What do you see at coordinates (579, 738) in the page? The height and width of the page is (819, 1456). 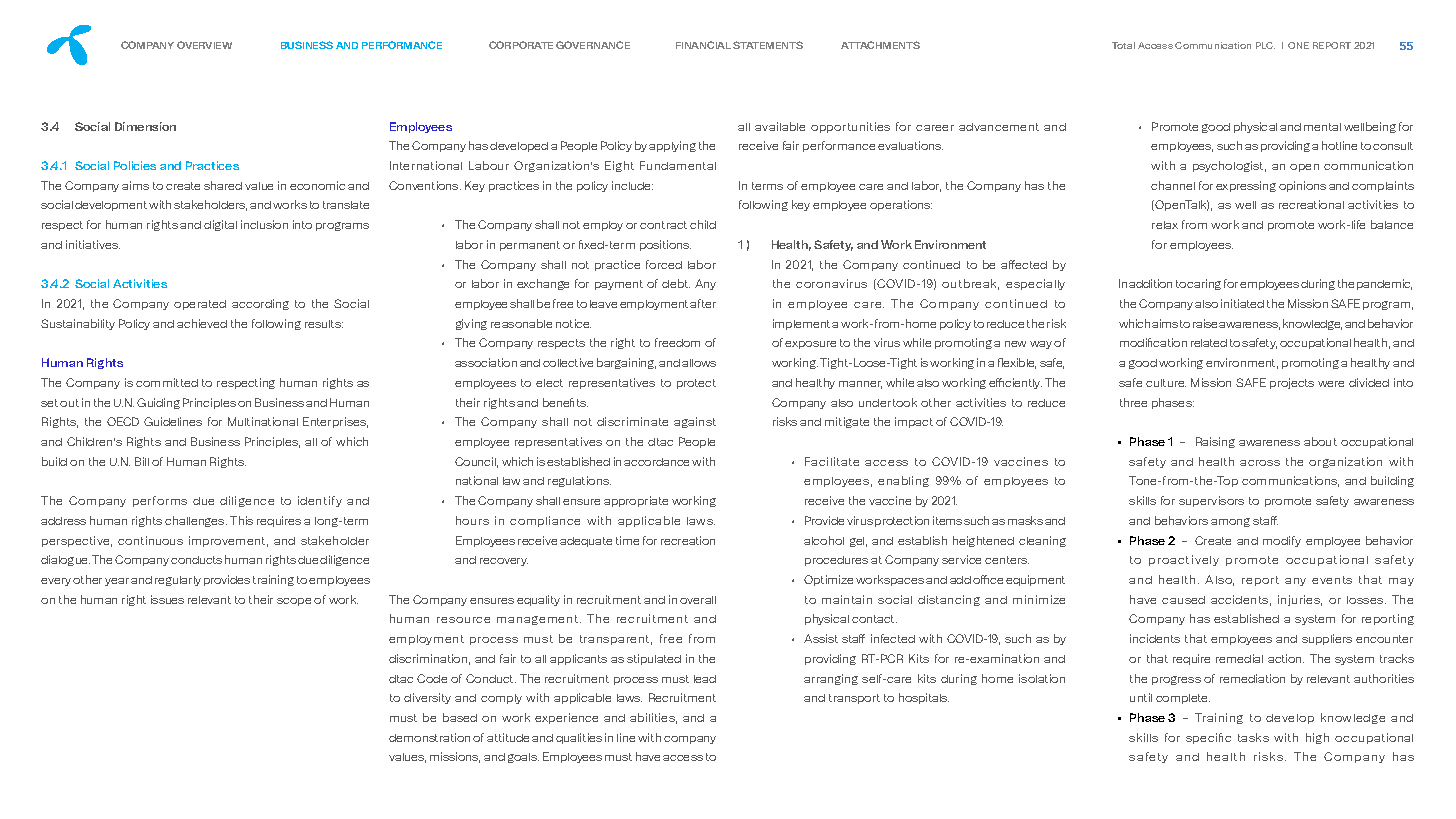 I see `qualities` at bounding box center [579, 738].
